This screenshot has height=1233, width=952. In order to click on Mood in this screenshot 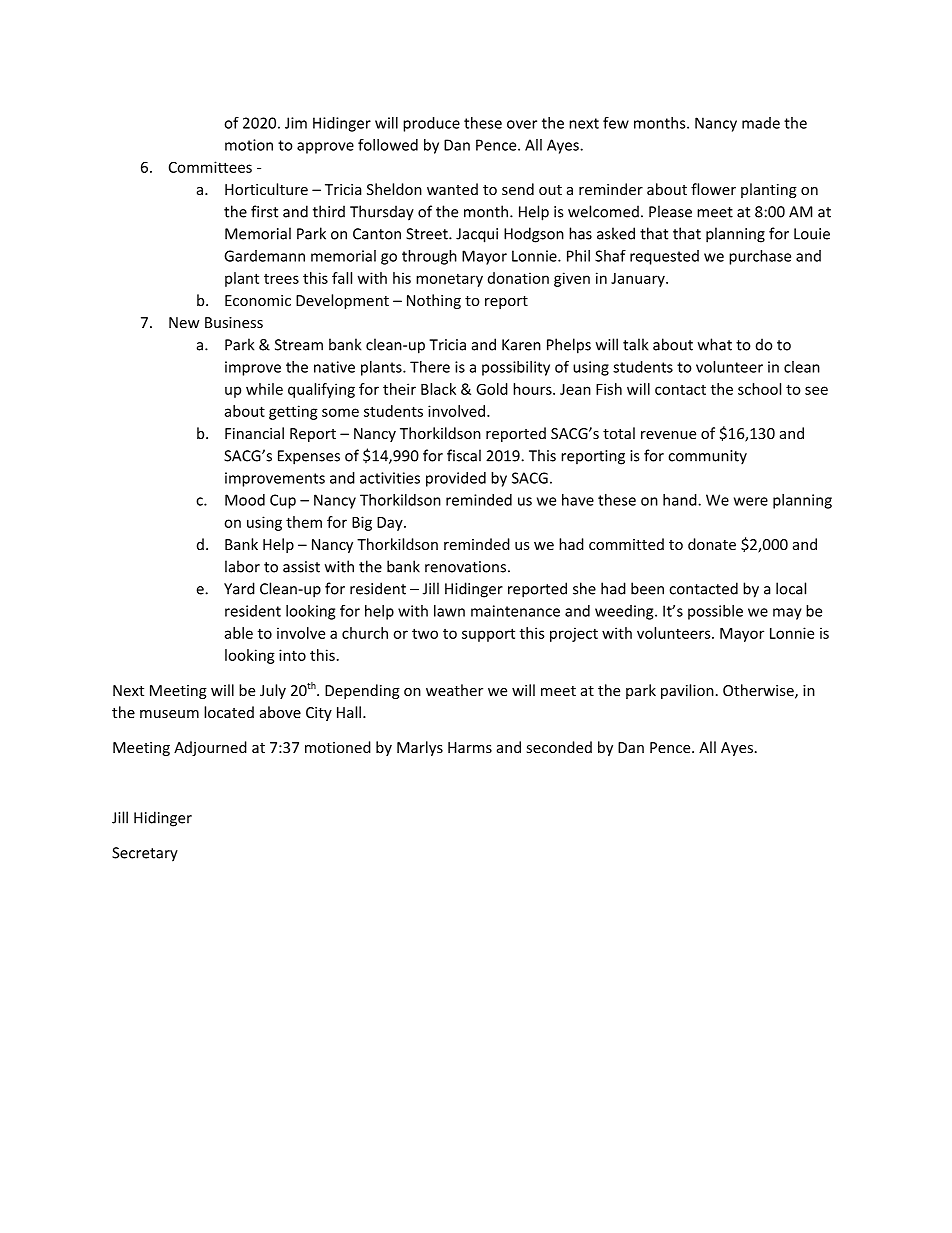, I will do `click(245, 500)`.
